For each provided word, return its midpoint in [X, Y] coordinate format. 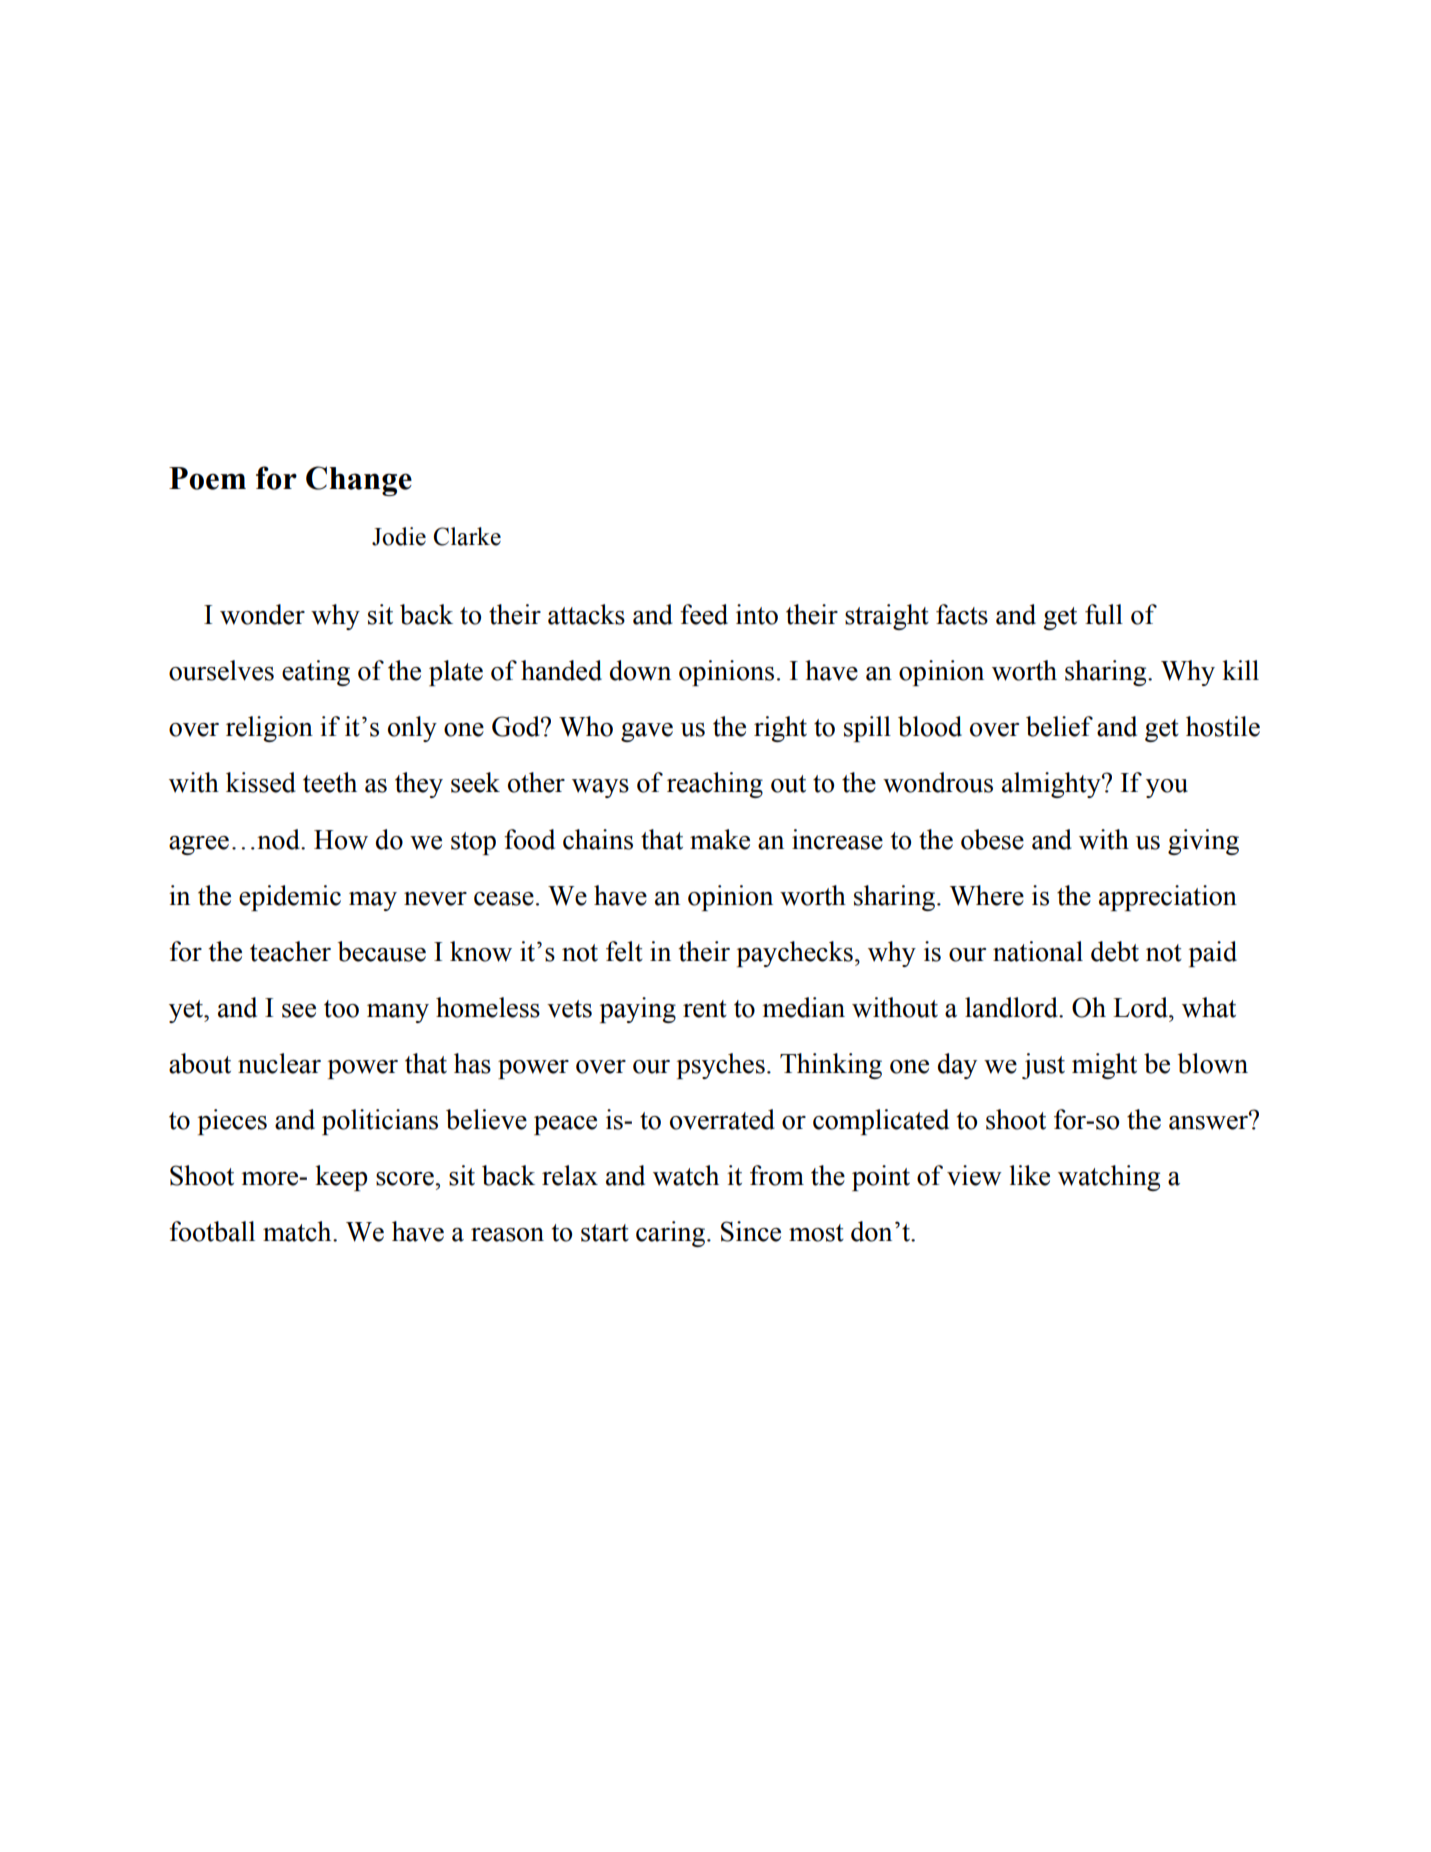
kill [1240, 670]
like [1029, 1175]
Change [359, 481]
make [720, 839]
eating [316, 673]
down [640, 670]
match [298, 1231]
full [1104, 614]
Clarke [467, 536]
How [341, 840]
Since [751, 1231]
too [341, 1009]
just [1043, 1066]
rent [705, 1009]
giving [1203, 842]
